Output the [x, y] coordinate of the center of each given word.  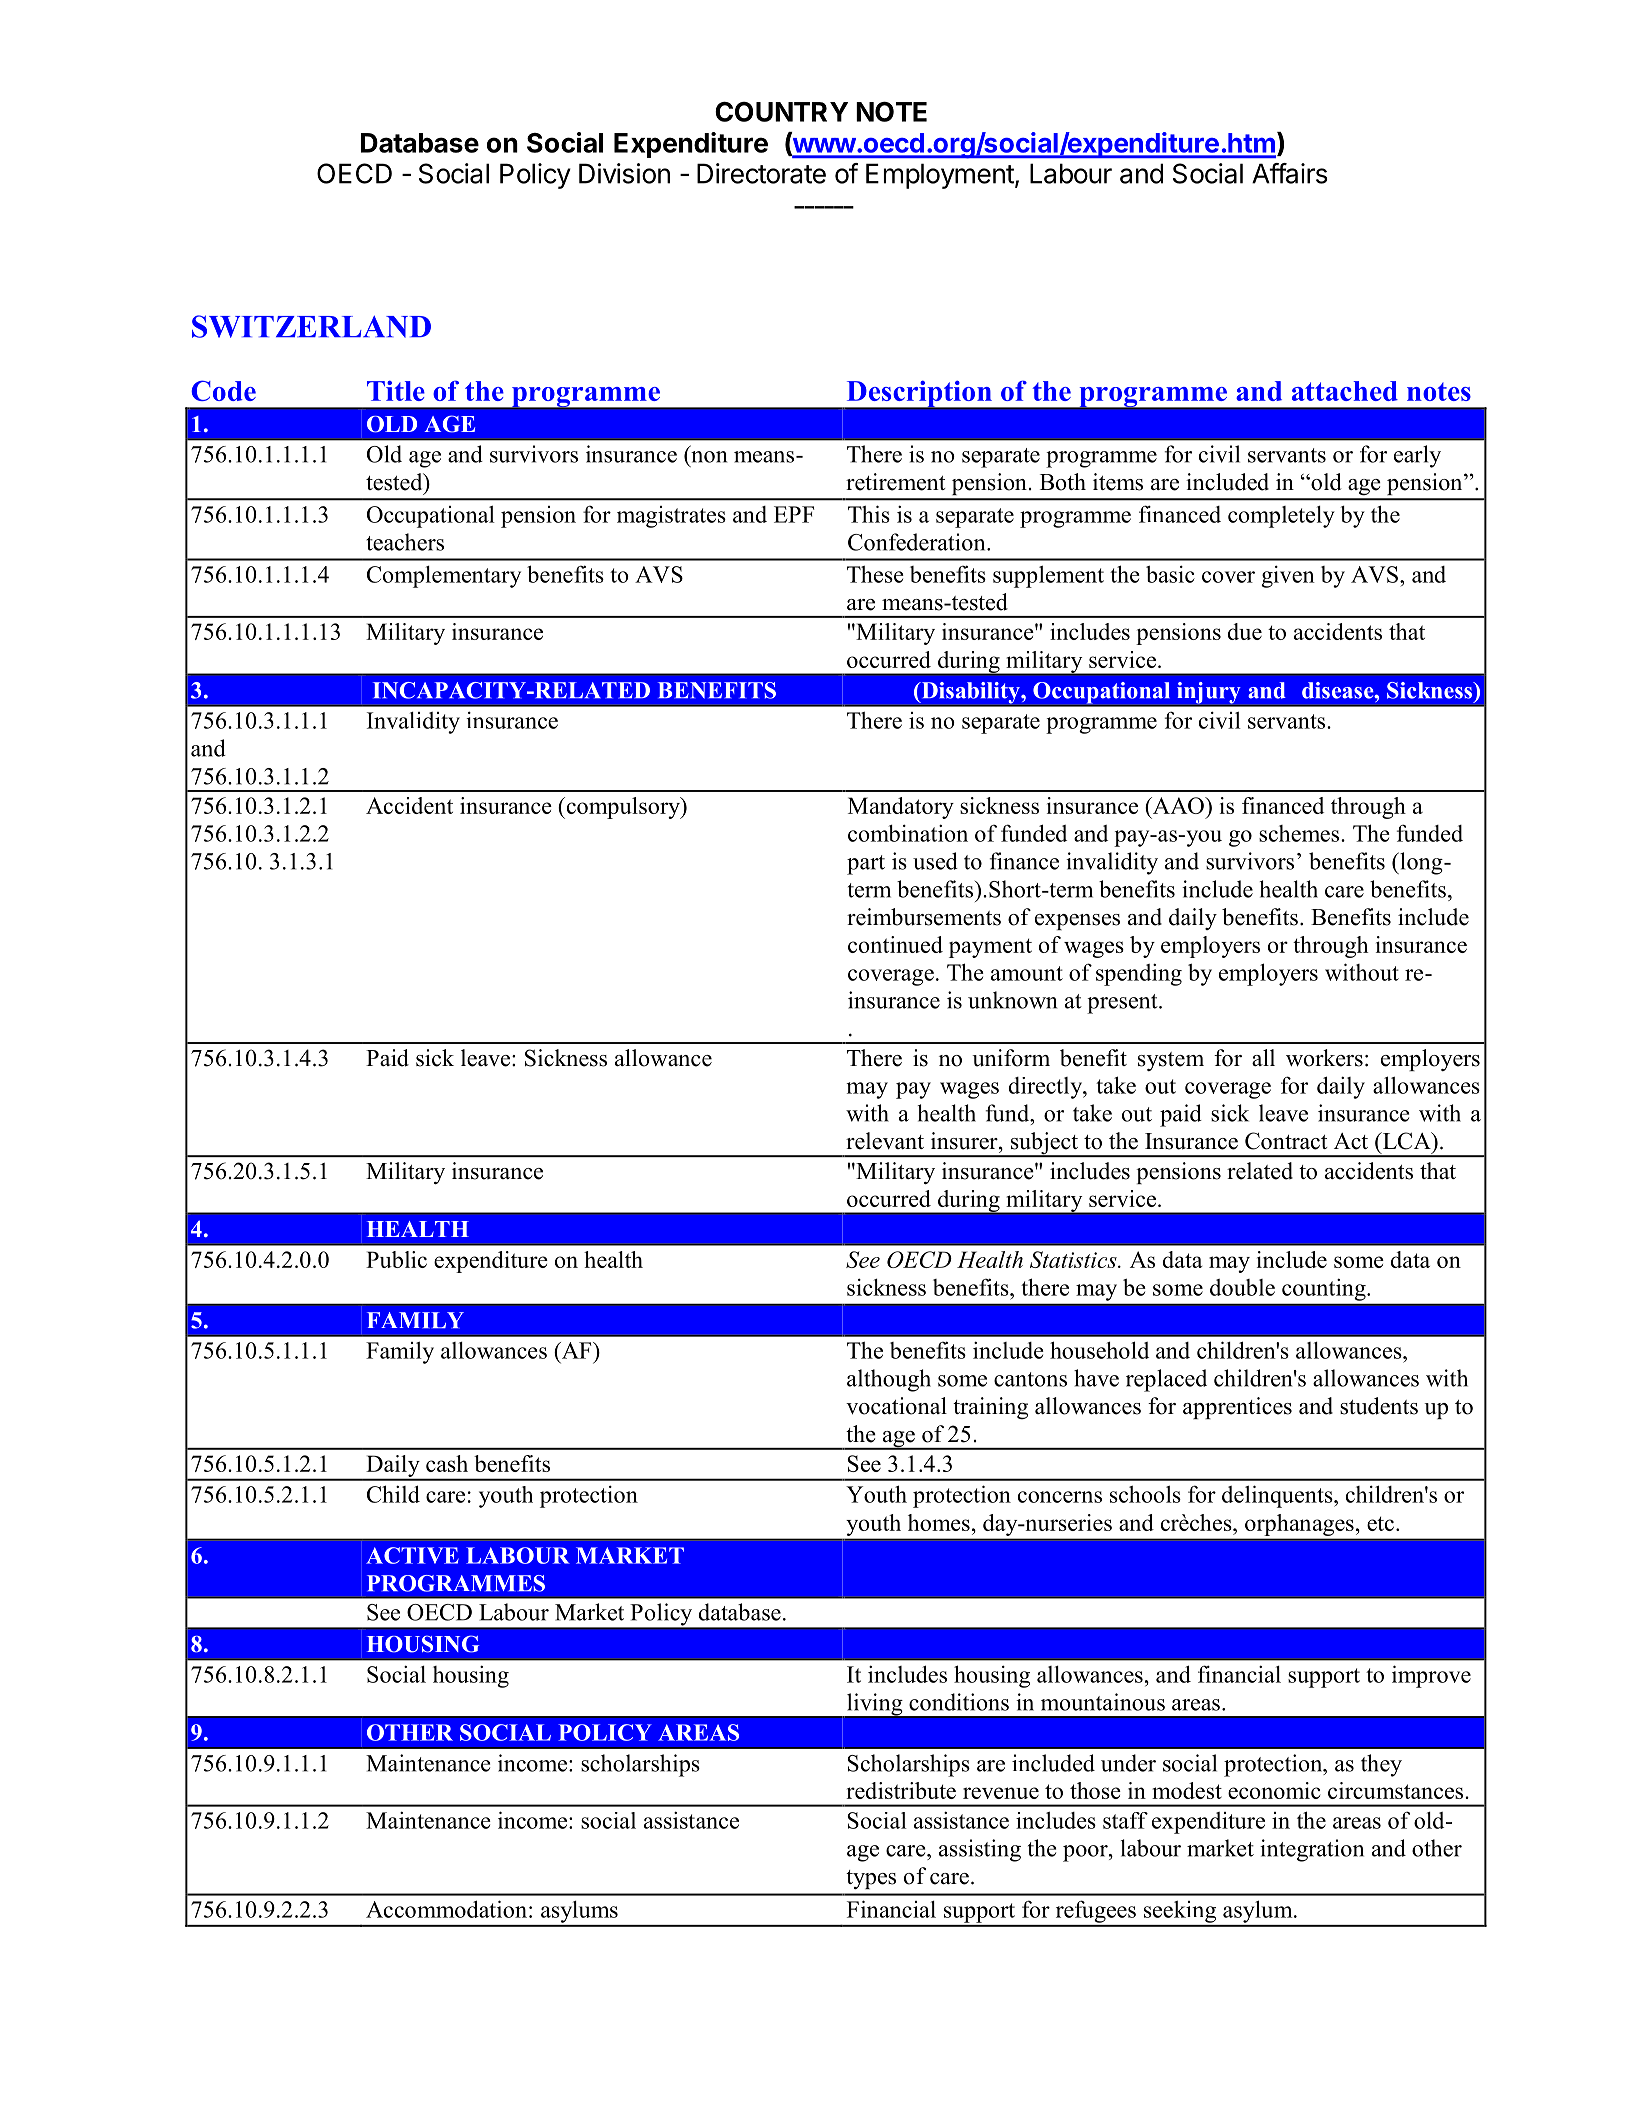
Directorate [761, 173]
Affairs [1290, 173]
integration [1312, 1850]
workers [1324, 1058]
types [871, 1879]
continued [895, 944]
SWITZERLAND [311, 326]
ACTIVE [412, 1555]
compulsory [623, 808]
